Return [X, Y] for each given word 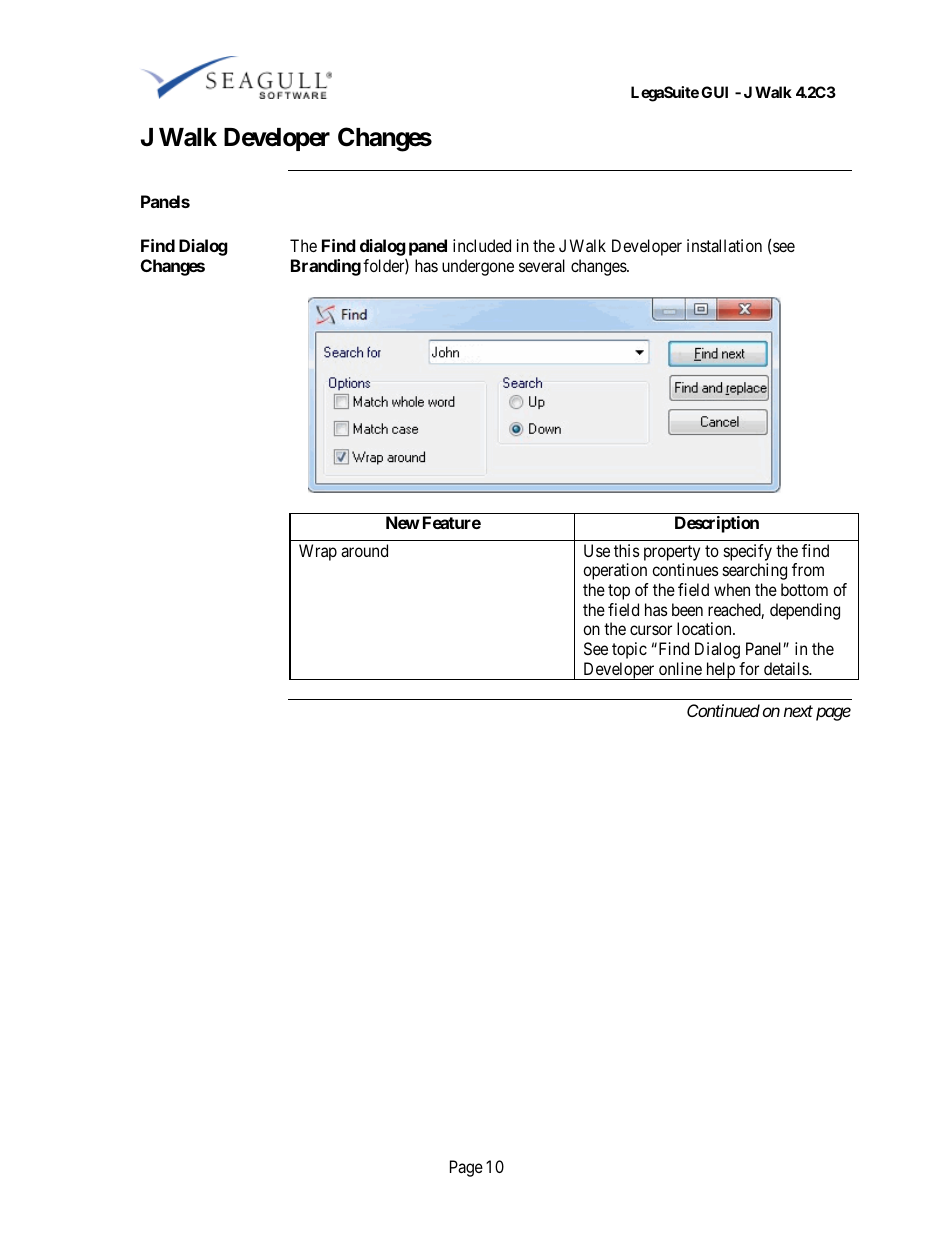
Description [717, 524]
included [482, 245]
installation [724, 245]
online [680, 668]
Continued [723, 710]
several [542, 265]
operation [615, 571]
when [732, 589]
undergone [478, 267]
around [364, 550]
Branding [326, 267]
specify [748, 552]
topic [629, 650]
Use [597, 550]
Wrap [318, 552]
